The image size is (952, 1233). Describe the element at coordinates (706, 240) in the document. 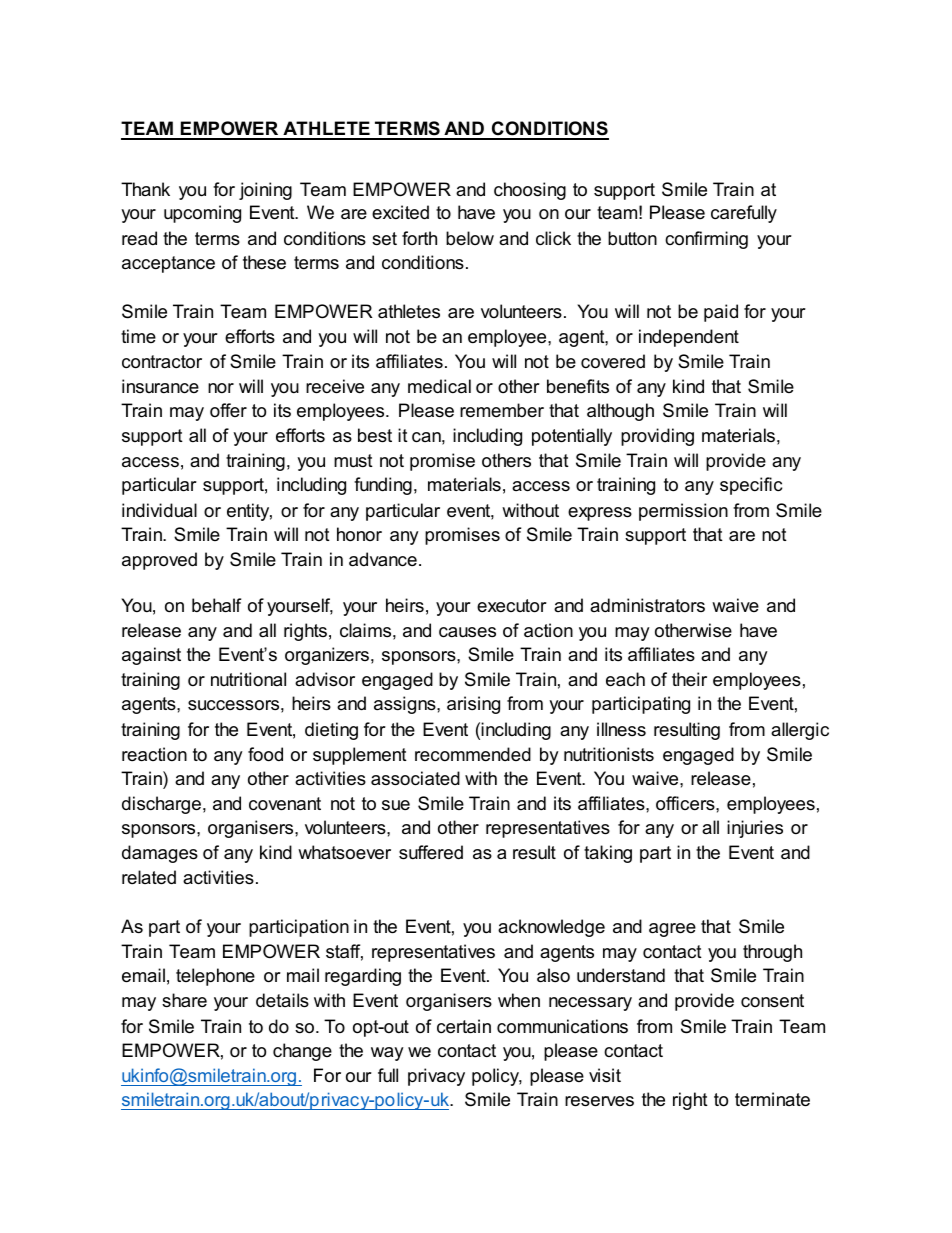

I see `confirming` at that location.
